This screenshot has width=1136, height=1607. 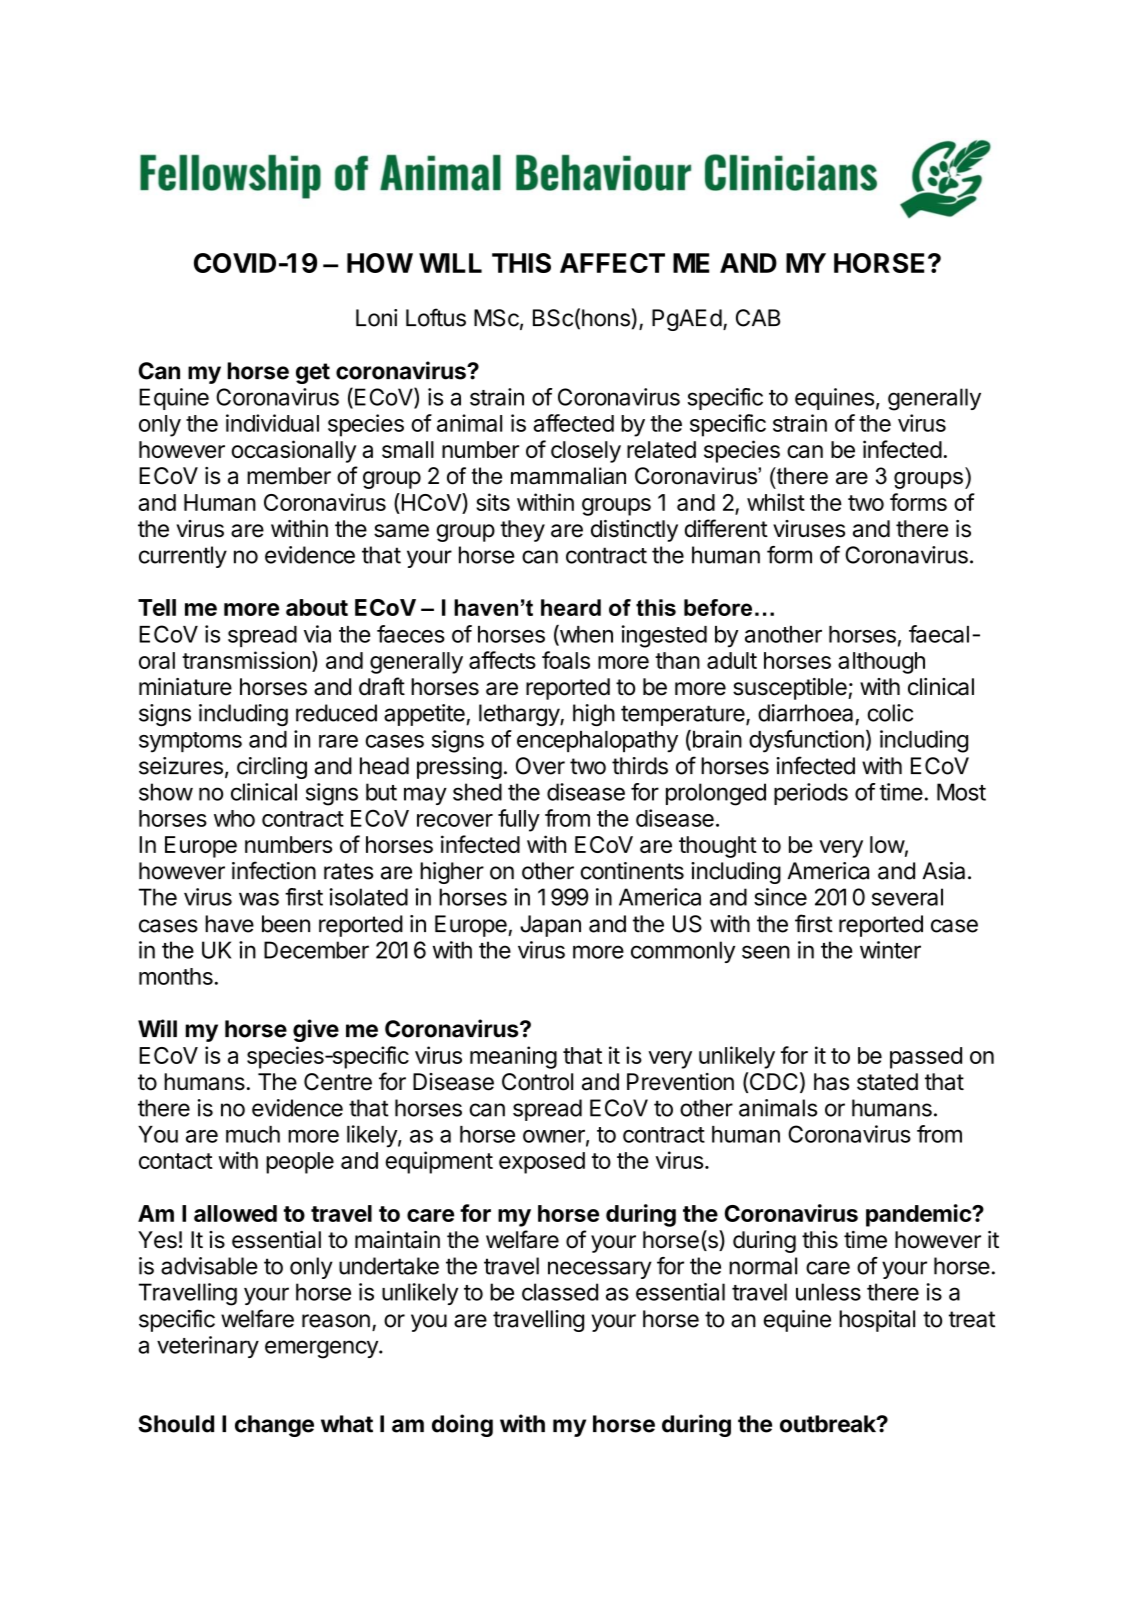 What do you see at coordinates (436, 317) in the screenshot?
I see `Loftus` at bounding box center [436, 317].
